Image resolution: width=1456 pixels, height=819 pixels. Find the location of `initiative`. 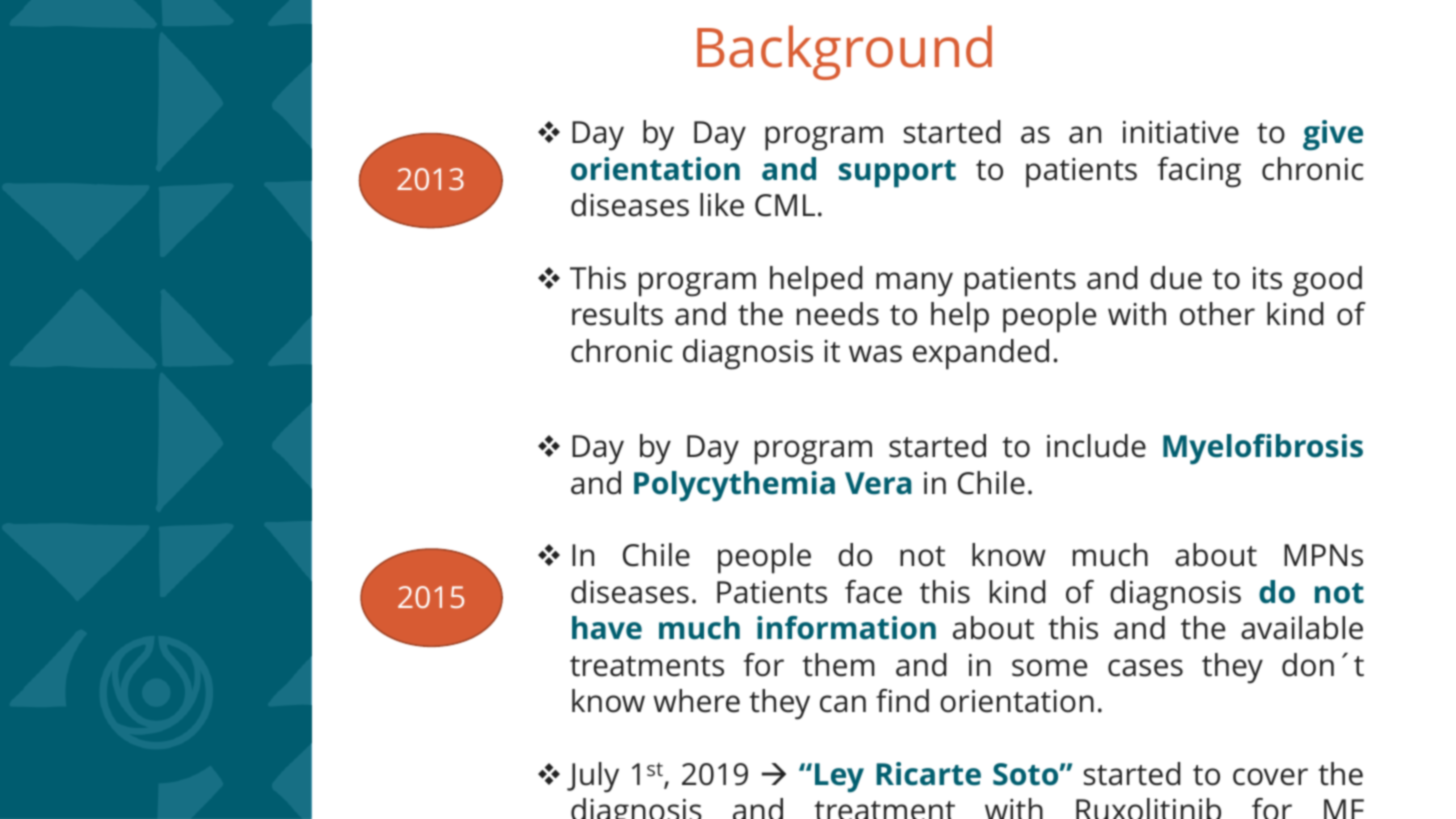

initiative is located at coordinates (1181, 132).
